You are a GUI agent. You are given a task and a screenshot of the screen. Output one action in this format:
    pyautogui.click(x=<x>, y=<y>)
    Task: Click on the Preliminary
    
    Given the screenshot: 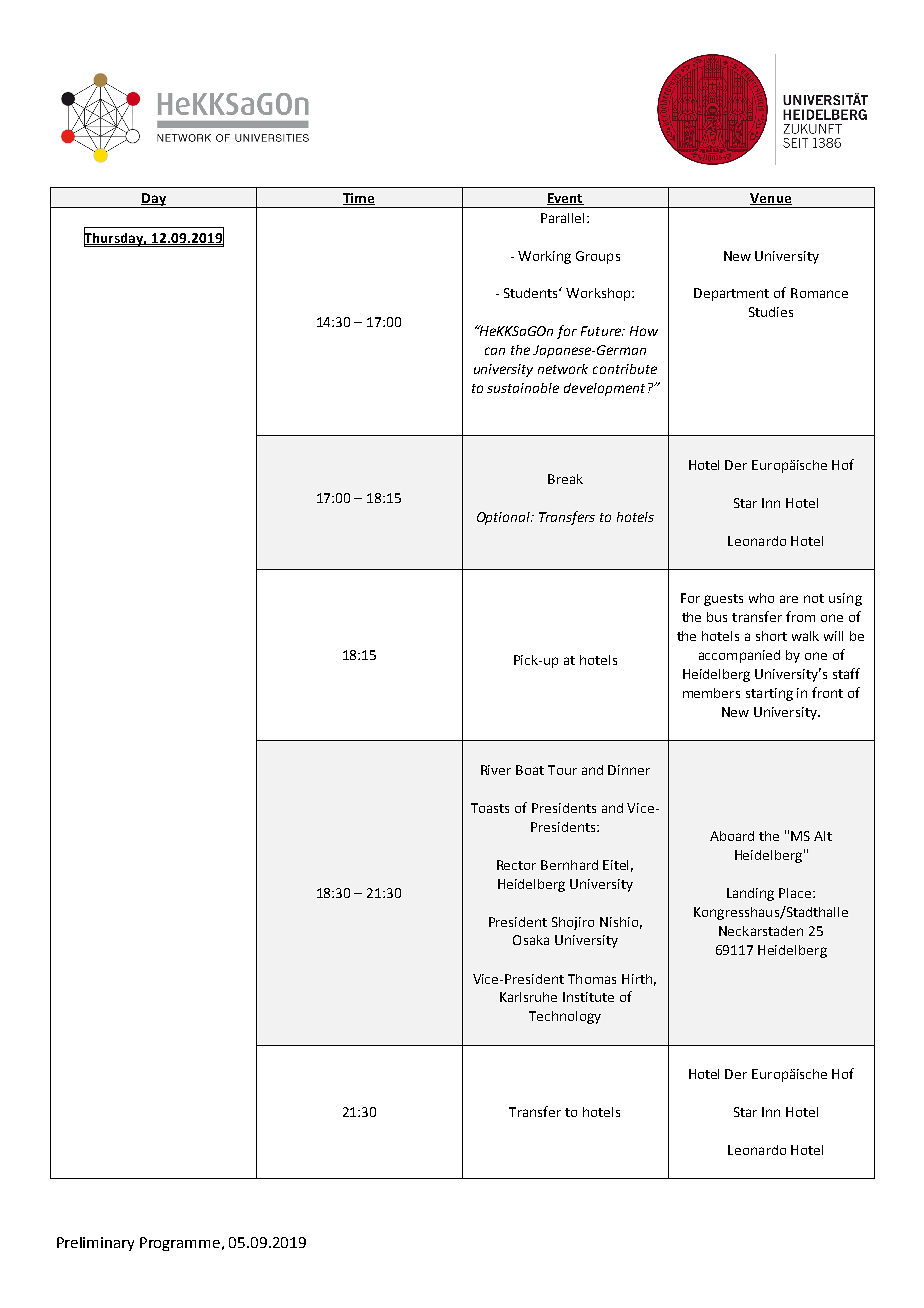 What is the action you would take?
    pyautogui.click(x=95, y=1244)
